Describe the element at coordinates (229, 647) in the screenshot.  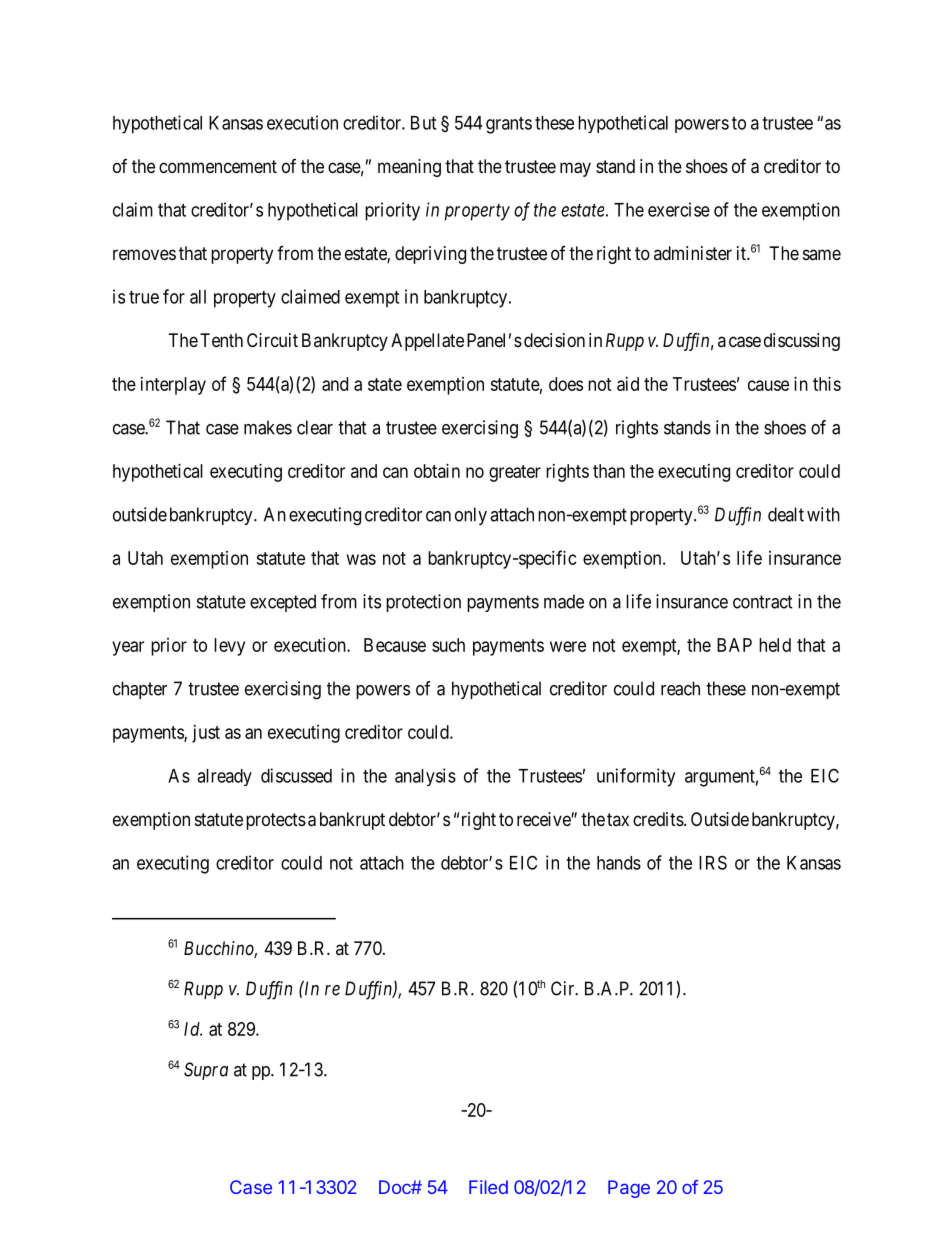
I see `levy` at that location.
